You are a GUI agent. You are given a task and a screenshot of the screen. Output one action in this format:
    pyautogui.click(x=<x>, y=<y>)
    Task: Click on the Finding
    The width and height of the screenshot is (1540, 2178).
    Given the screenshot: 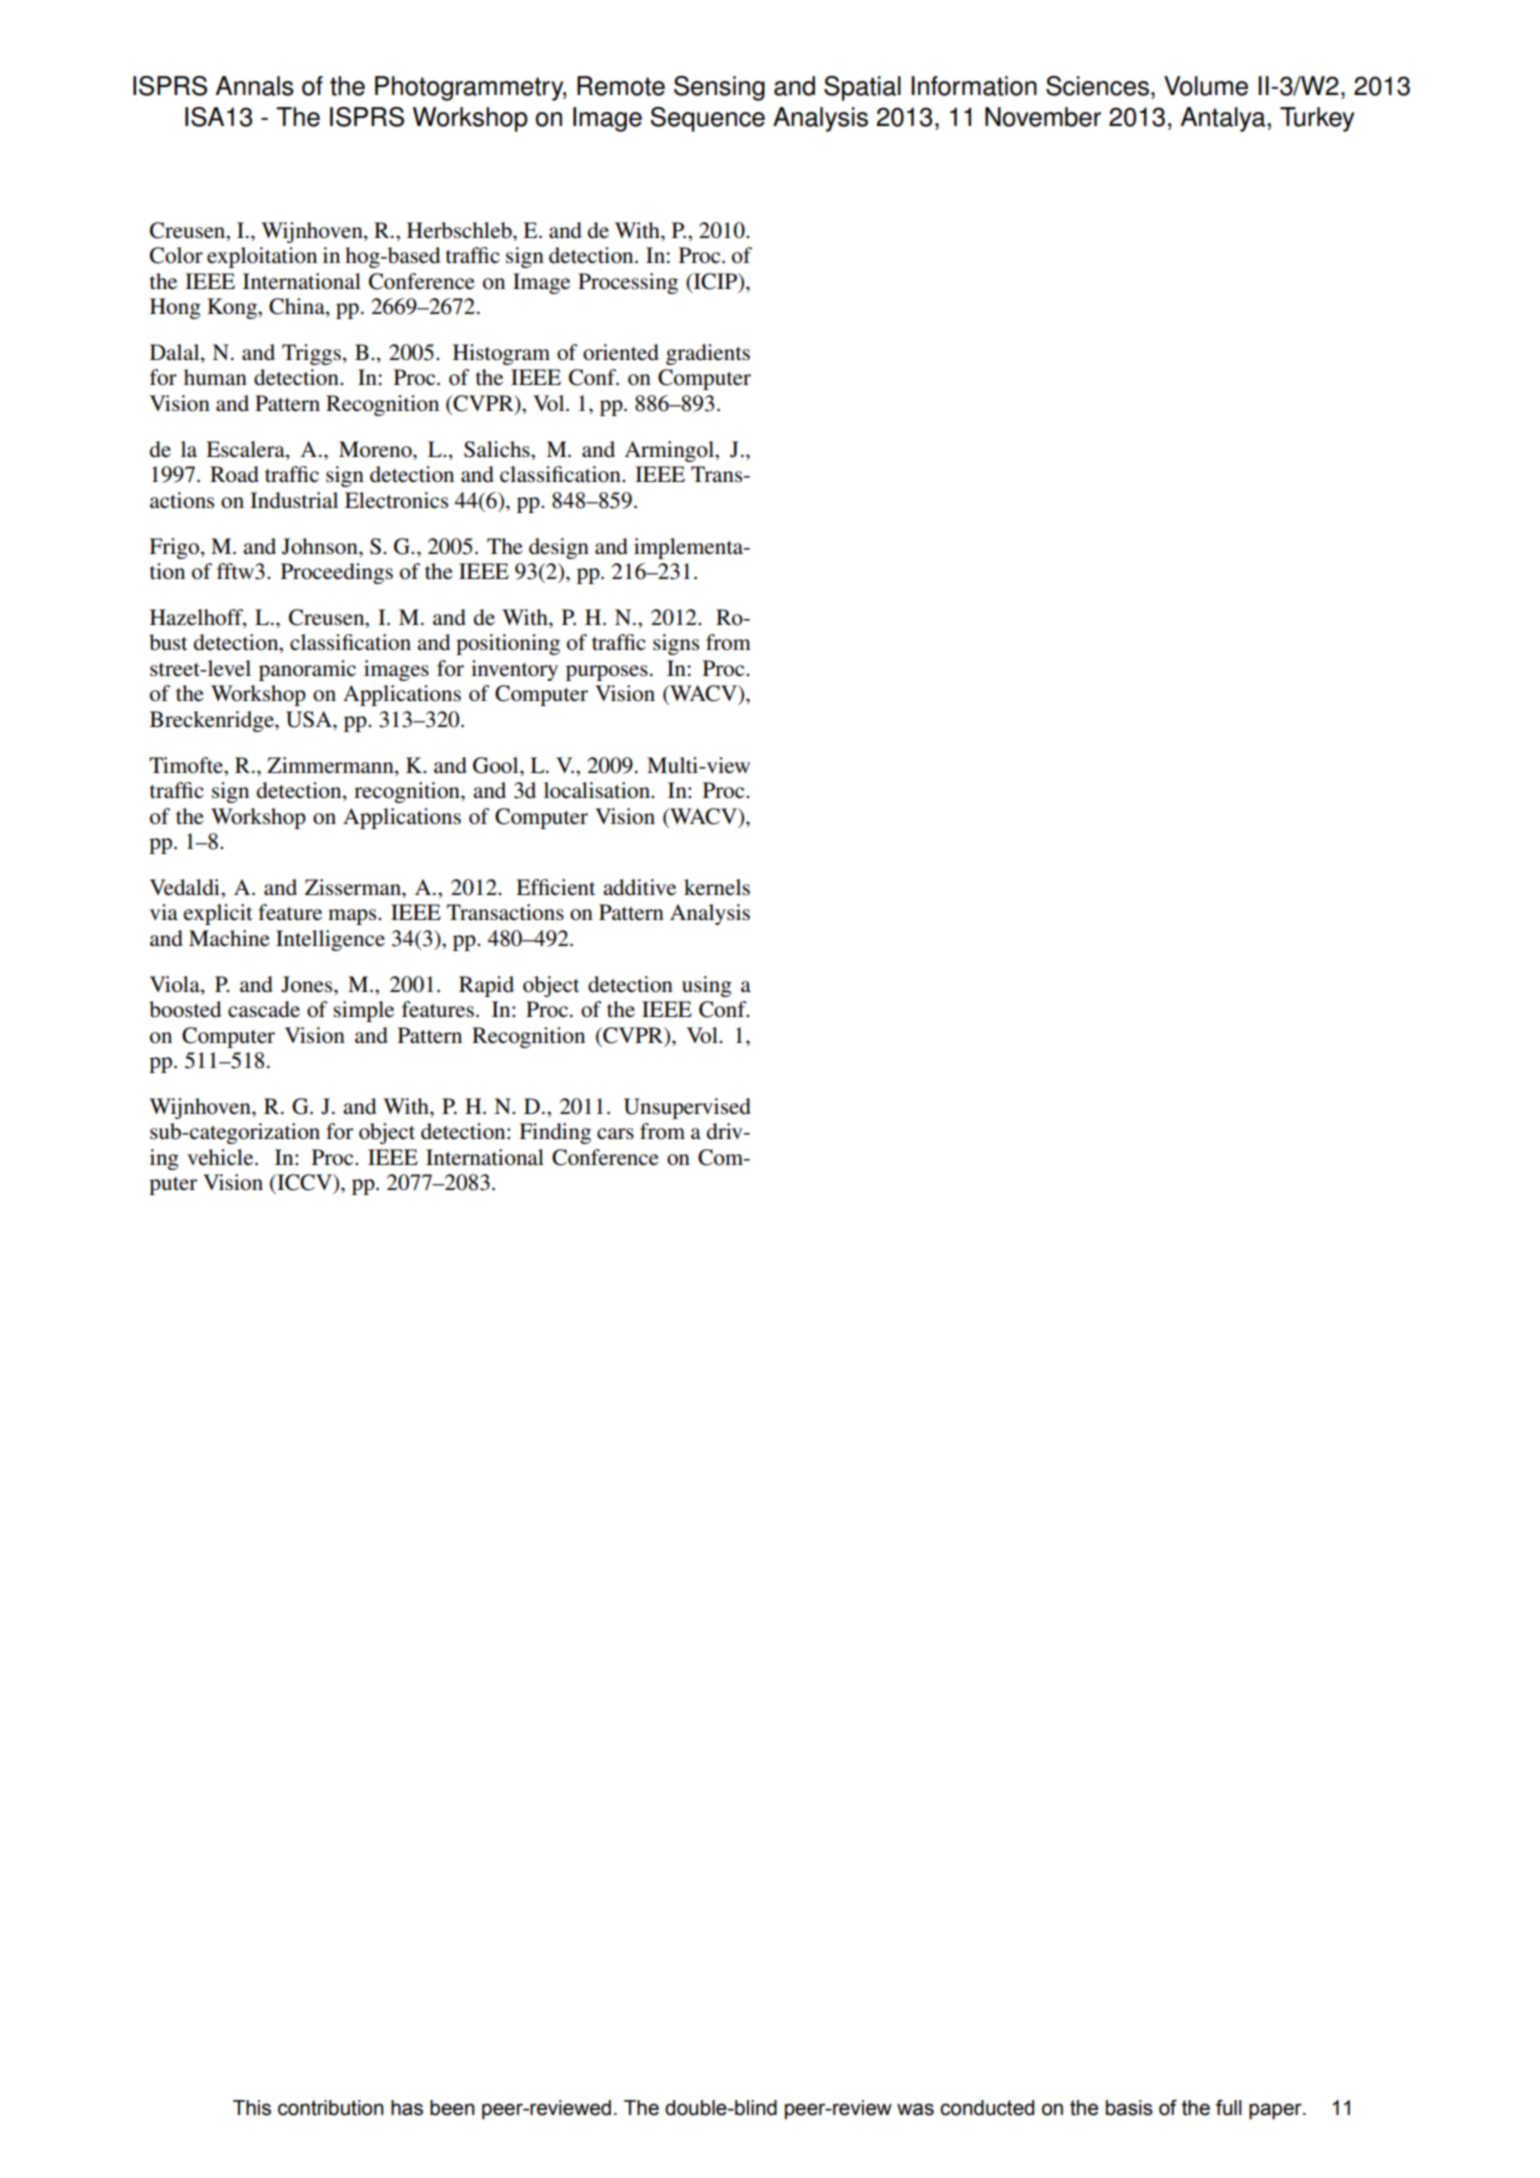 What is the action you would take?
    pyautogui.click(x=555, y=1133)
